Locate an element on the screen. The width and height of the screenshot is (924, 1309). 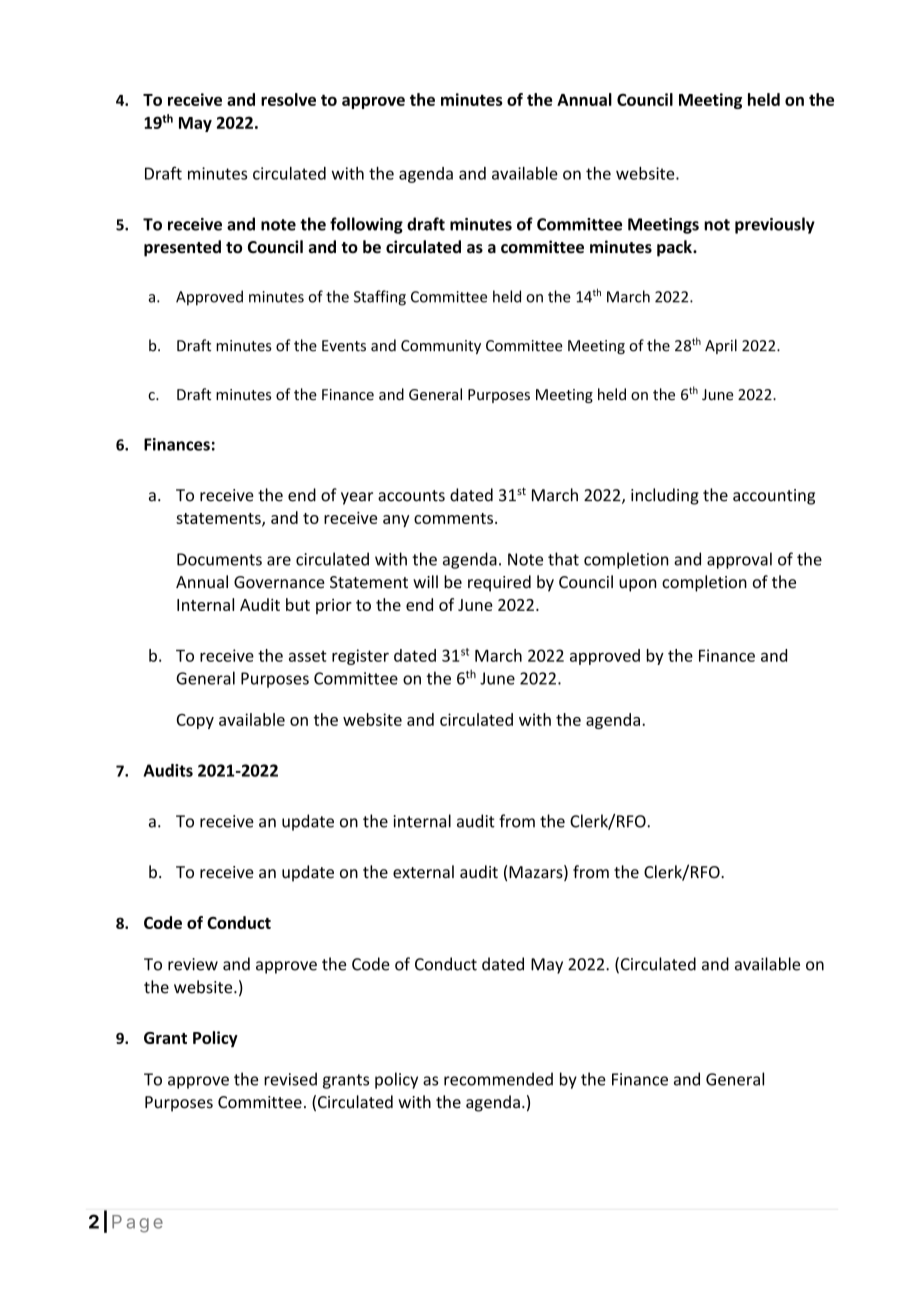
Governance is located at coordinates (279, 582).
